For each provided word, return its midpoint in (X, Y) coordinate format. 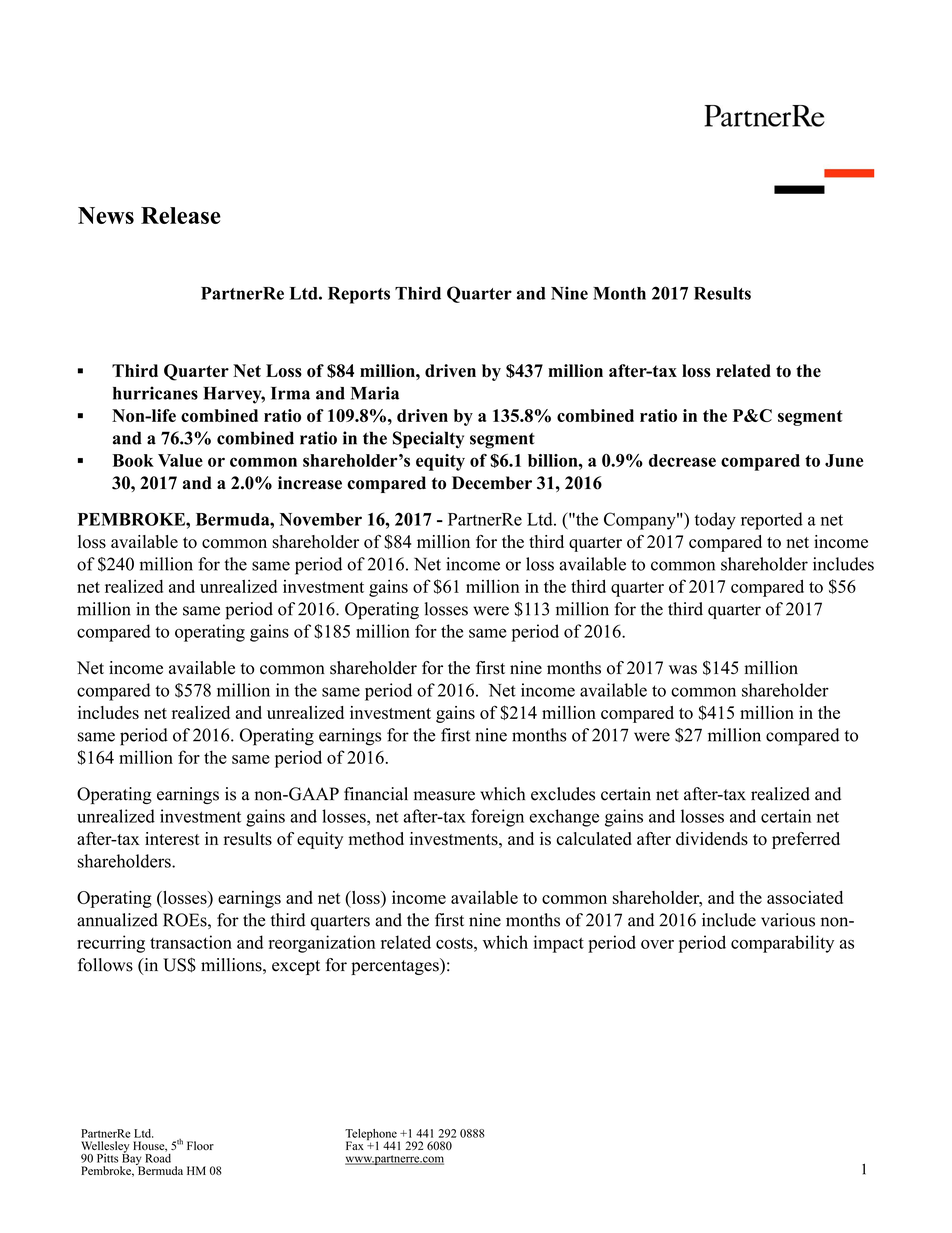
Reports (359, 295)
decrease (682, 460)
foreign (497, 818)
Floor (200, 1145)
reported (772, 521)
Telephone (372, 1136)
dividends (712, 839)
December (492, 483)
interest (172, 839)
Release (181, 215)
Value (180, 460)
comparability (782, 944)
